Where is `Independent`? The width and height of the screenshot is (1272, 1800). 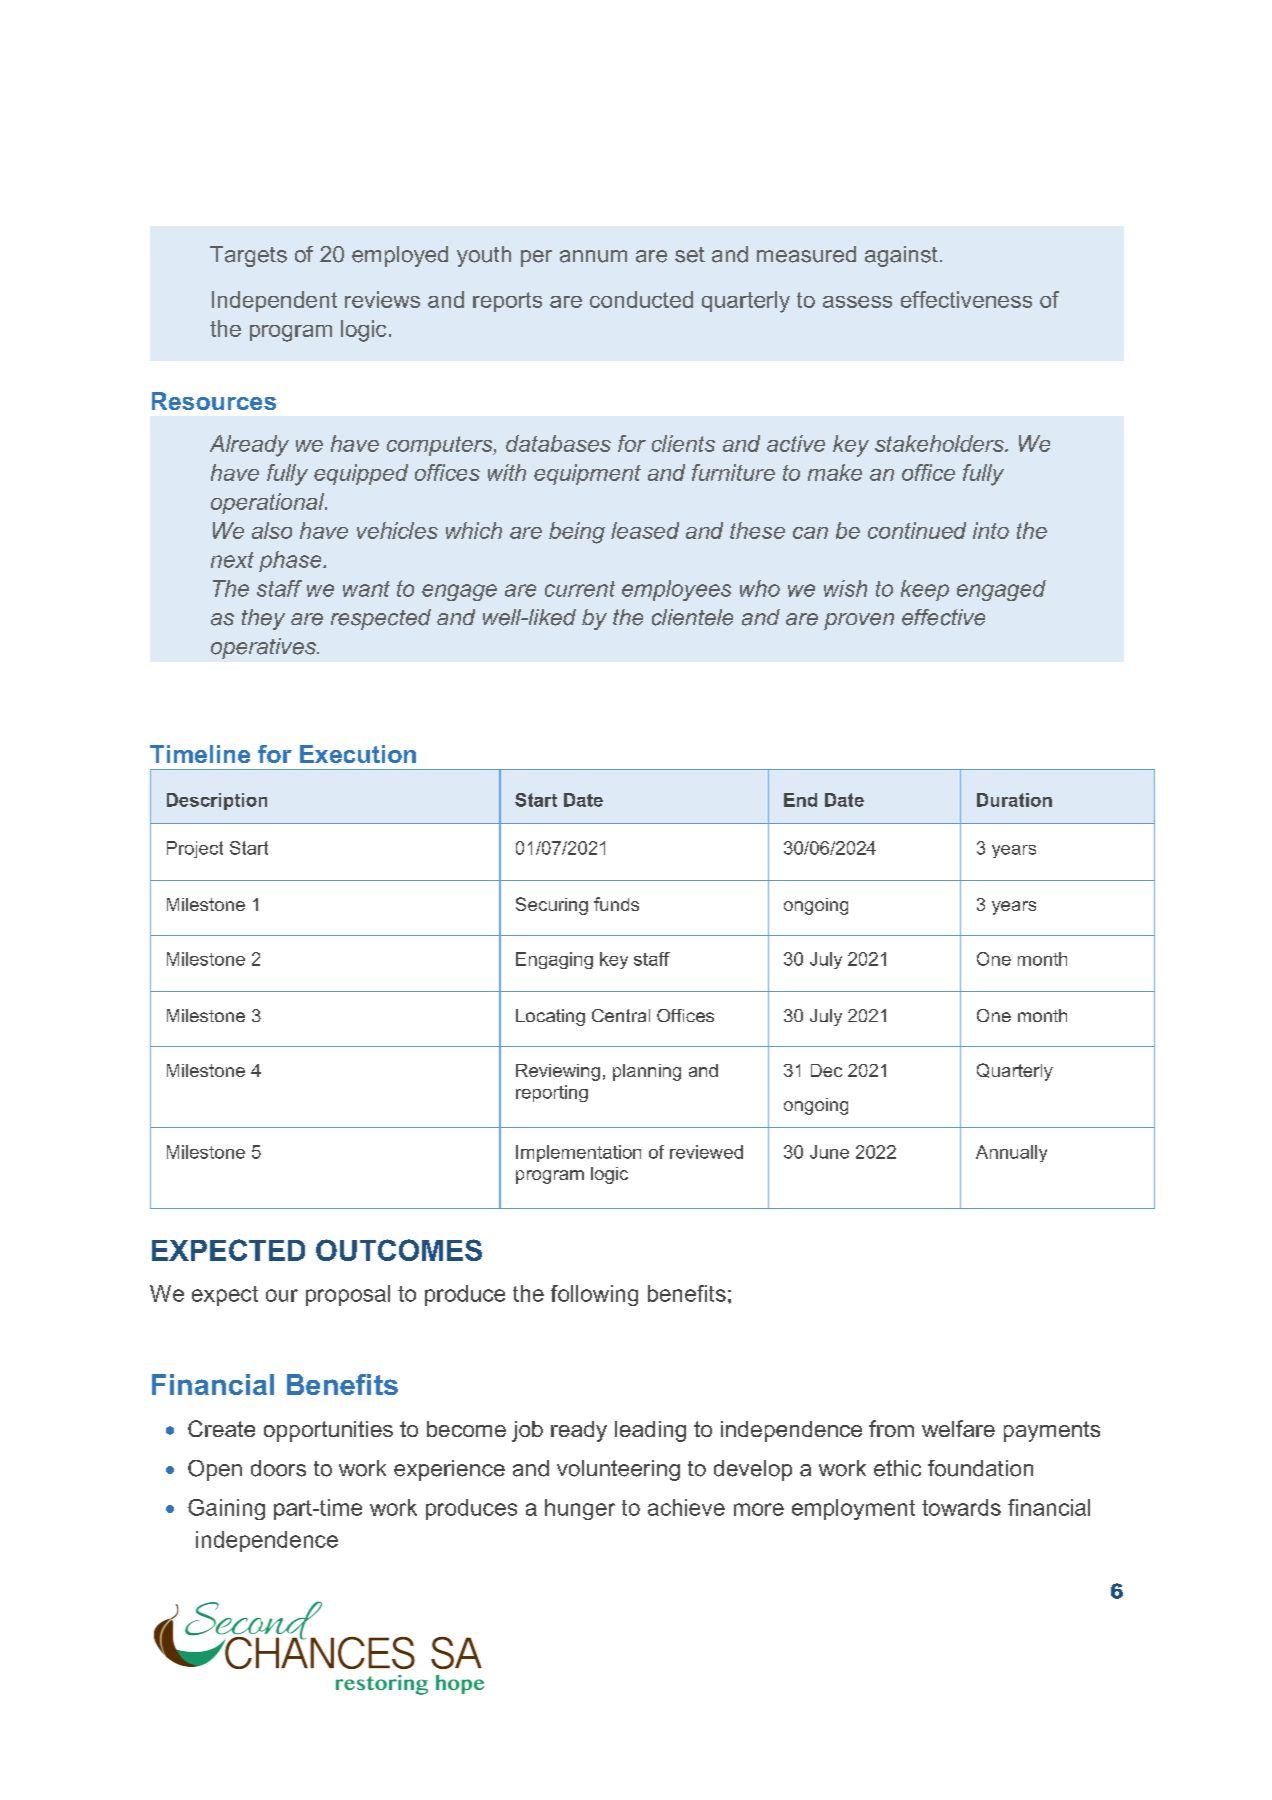 Independent is located at coordinates (274, 301).
